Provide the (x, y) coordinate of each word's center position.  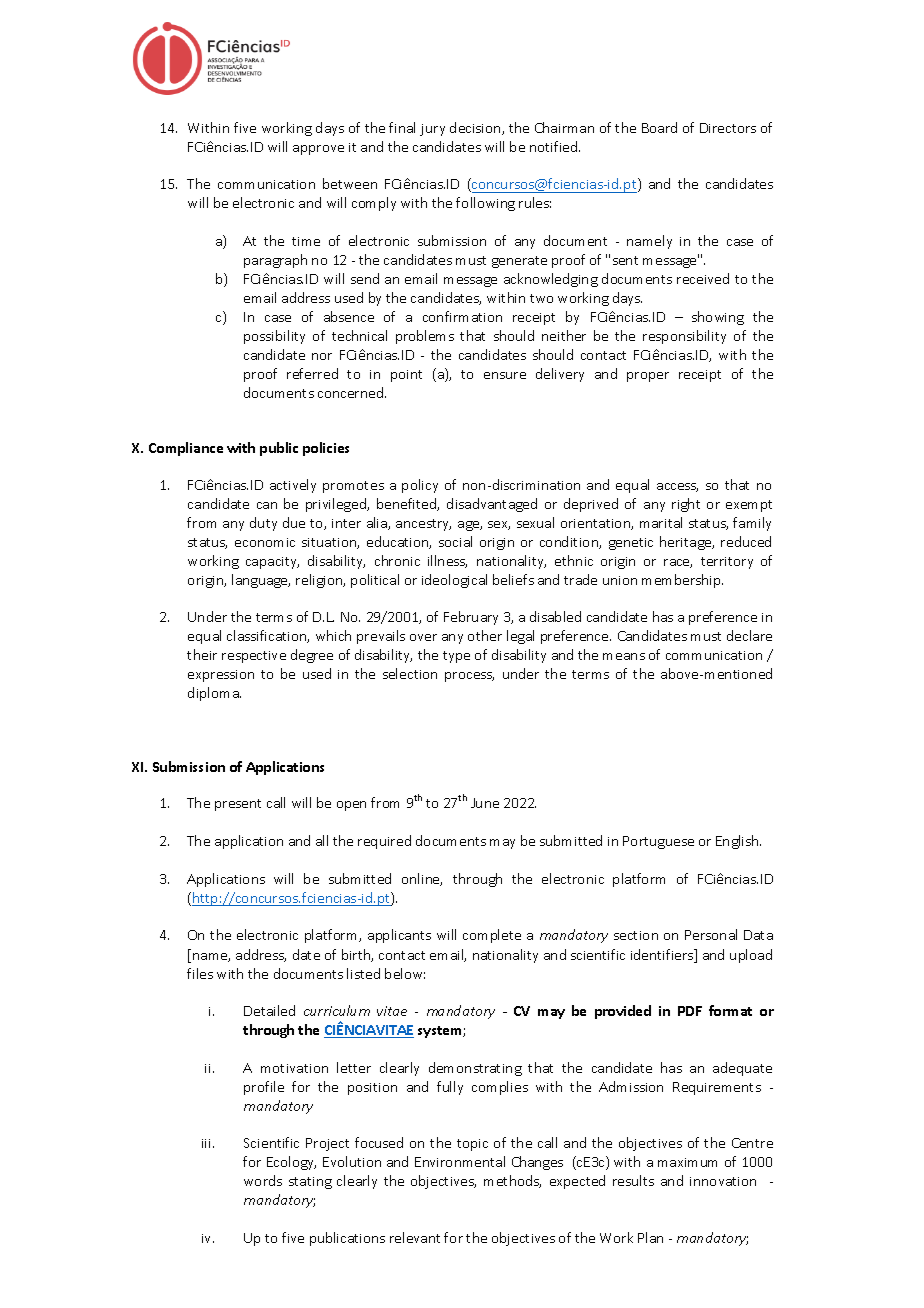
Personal (711, 934)
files (200, 973)
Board (659, 127)
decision (476, 128)
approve (318, 150)
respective (254, 657)
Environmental (460, 1161)
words (263, 1180)
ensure (505, 375)
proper (648, 377)
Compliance (186, 449)
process (469, 677)
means (624, 656)
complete (492, 936)
